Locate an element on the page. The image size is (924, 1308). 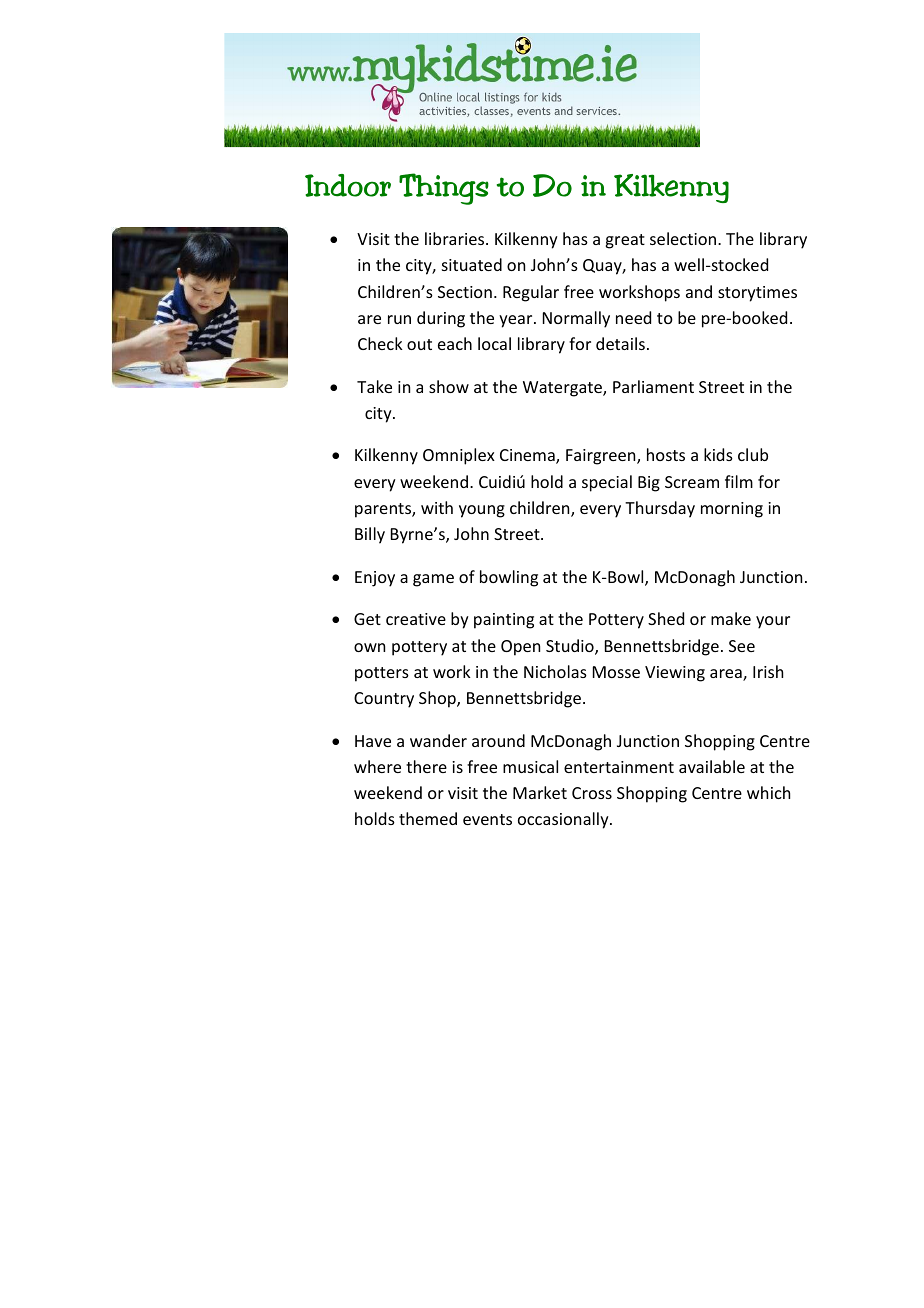
special is located at coordinates (607, 483).
